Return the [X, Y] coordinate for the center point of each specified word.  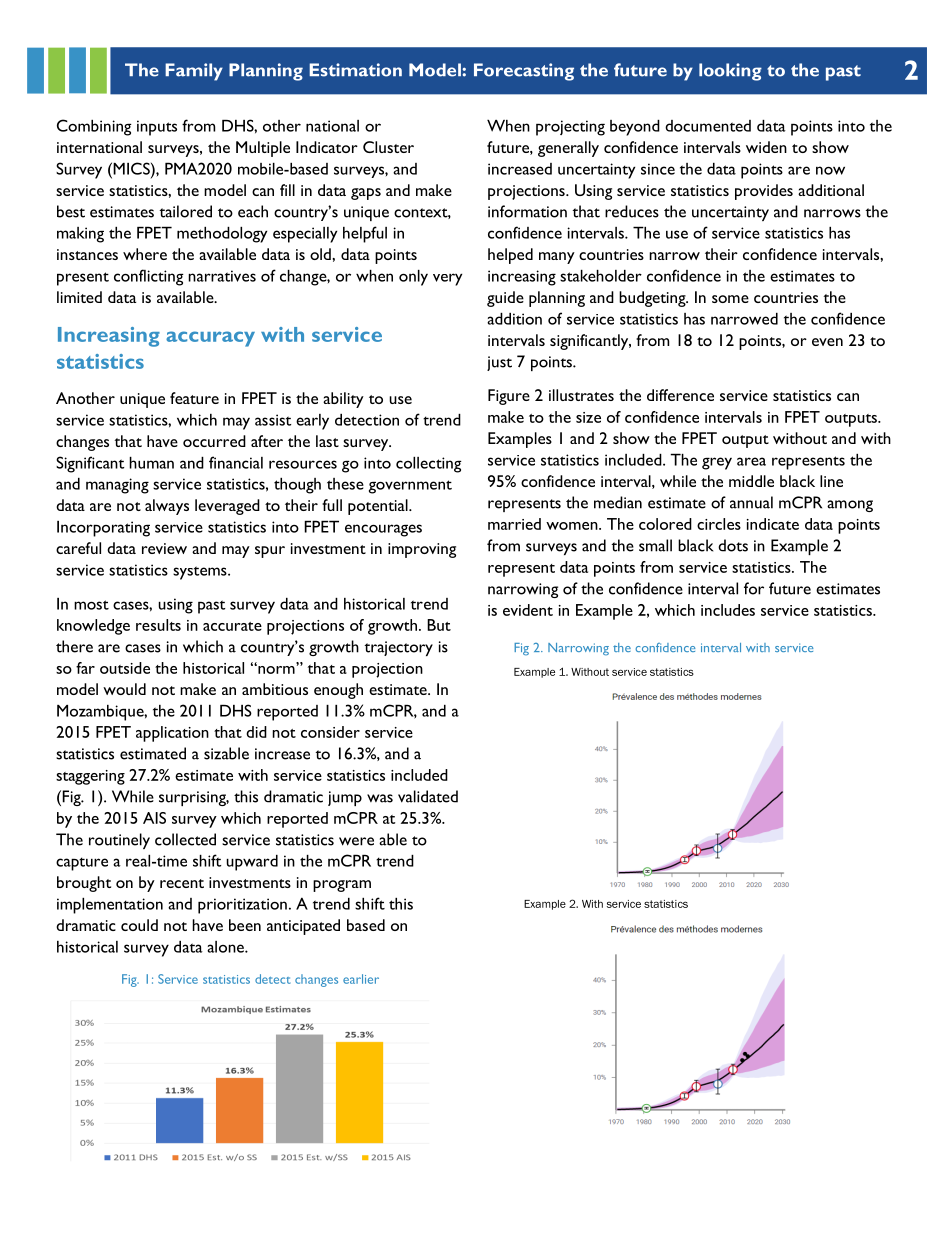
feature [194, 398]
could [139, 925]
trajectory [398, 648]
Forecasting [524, 72]
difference [680, 395]
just [499, 363]
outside [125, 668]
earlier [361, 979]
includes [728, 610]
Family [194, 72]
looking [730, 72]
